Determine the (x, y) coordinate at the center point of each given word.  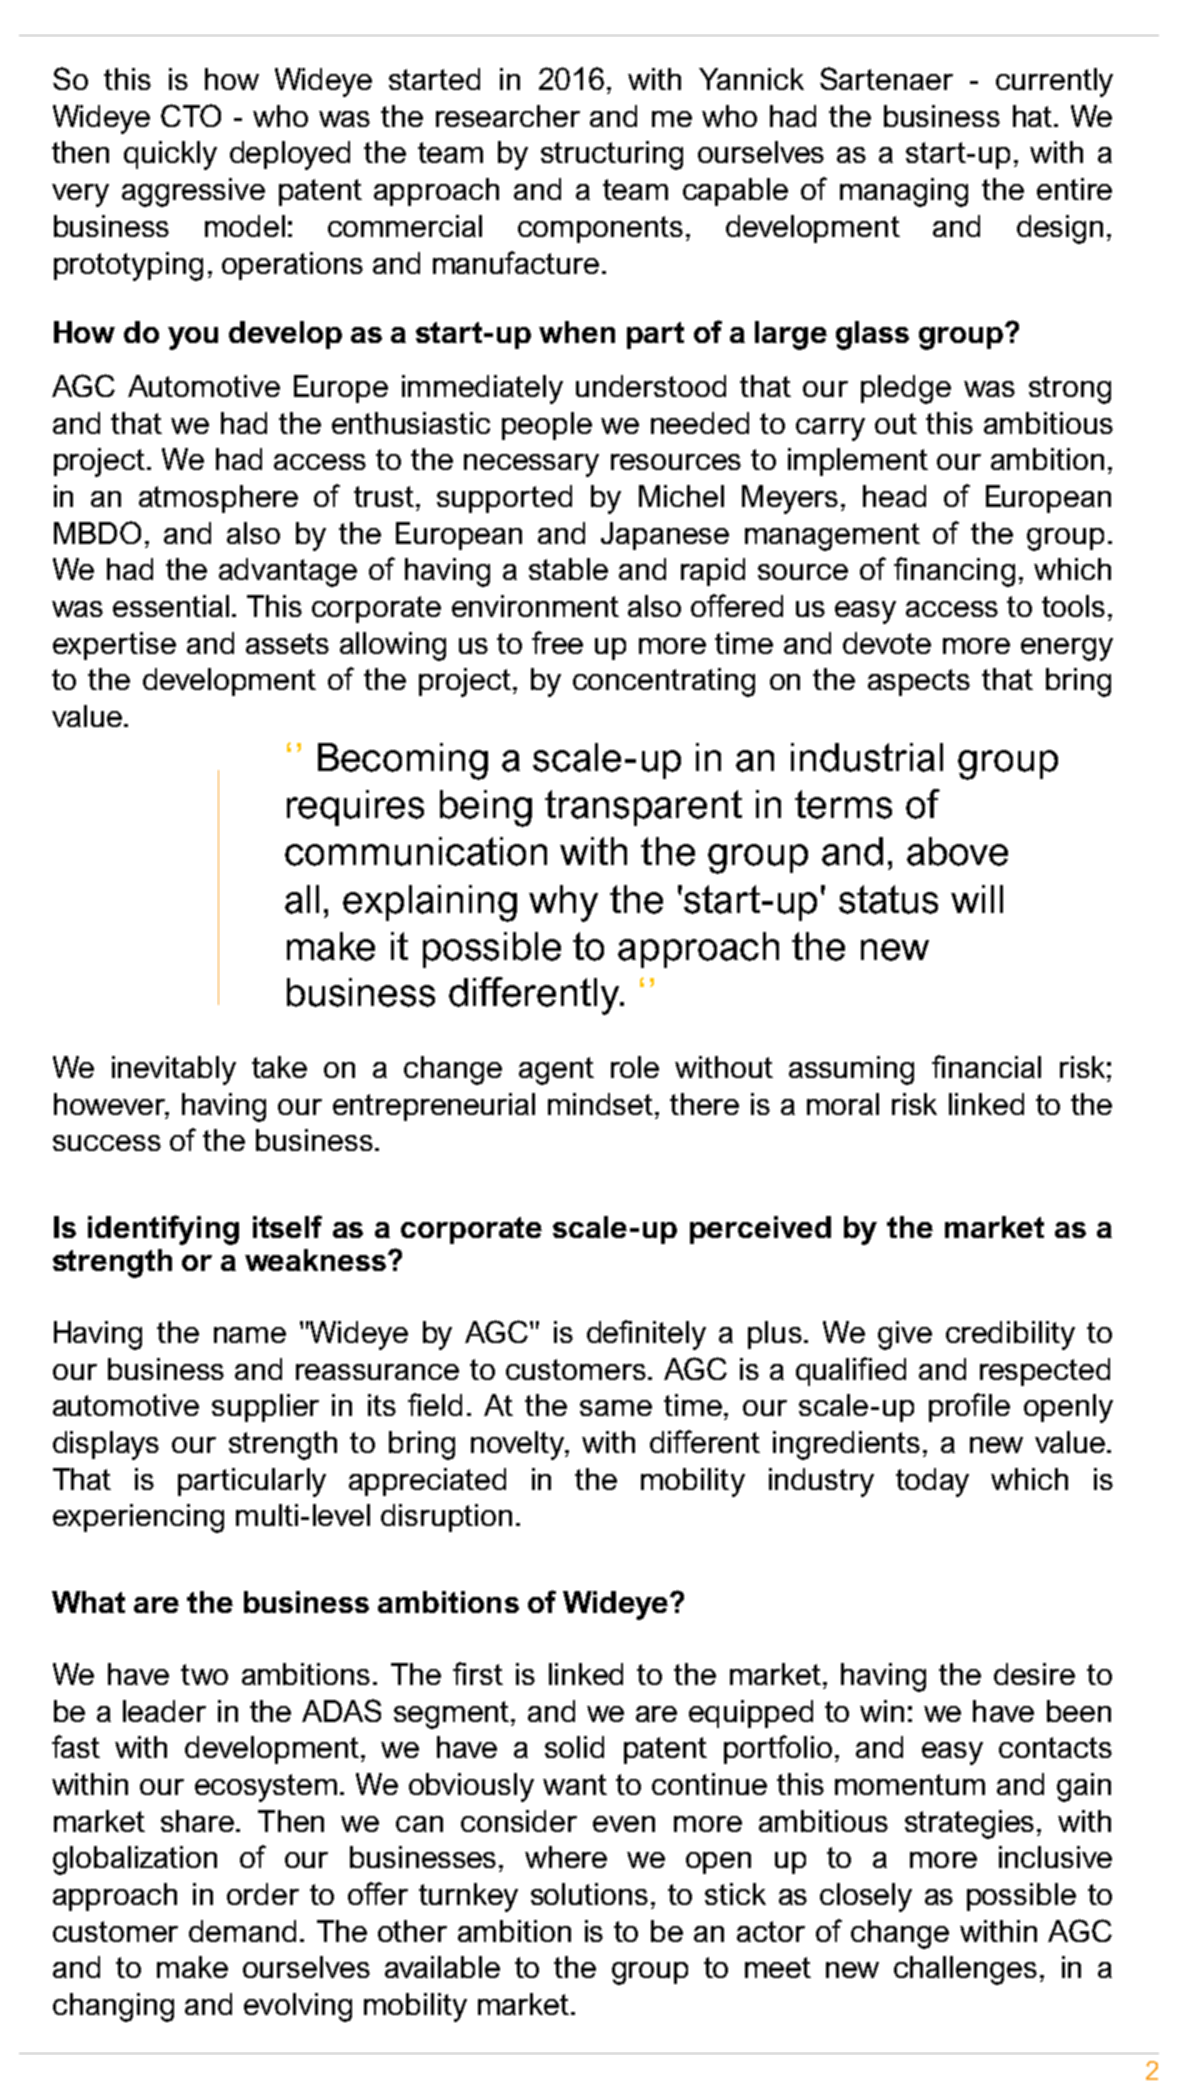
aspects (919, 682)
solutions (589, 1894)
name (250, 1335)
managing (904, 192)
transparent (643, 808)
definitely (646, 1335)
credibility (1010, 1335)
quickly (170, 155)
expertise (114, 646)
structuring (612, 155)
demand (242, 1931)
